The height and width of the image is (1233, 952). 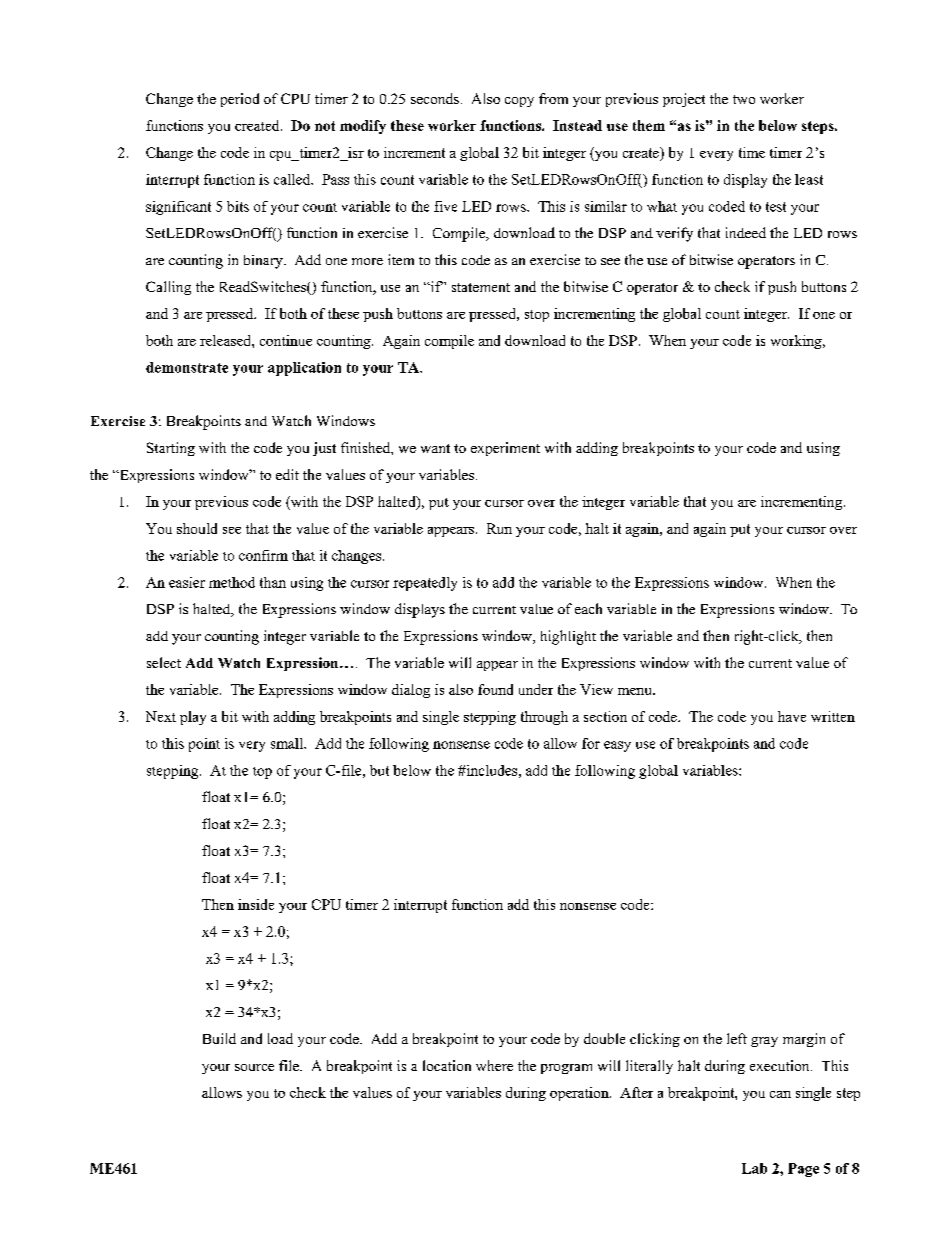 I want to click on source, so click(x=254, y=1067).
